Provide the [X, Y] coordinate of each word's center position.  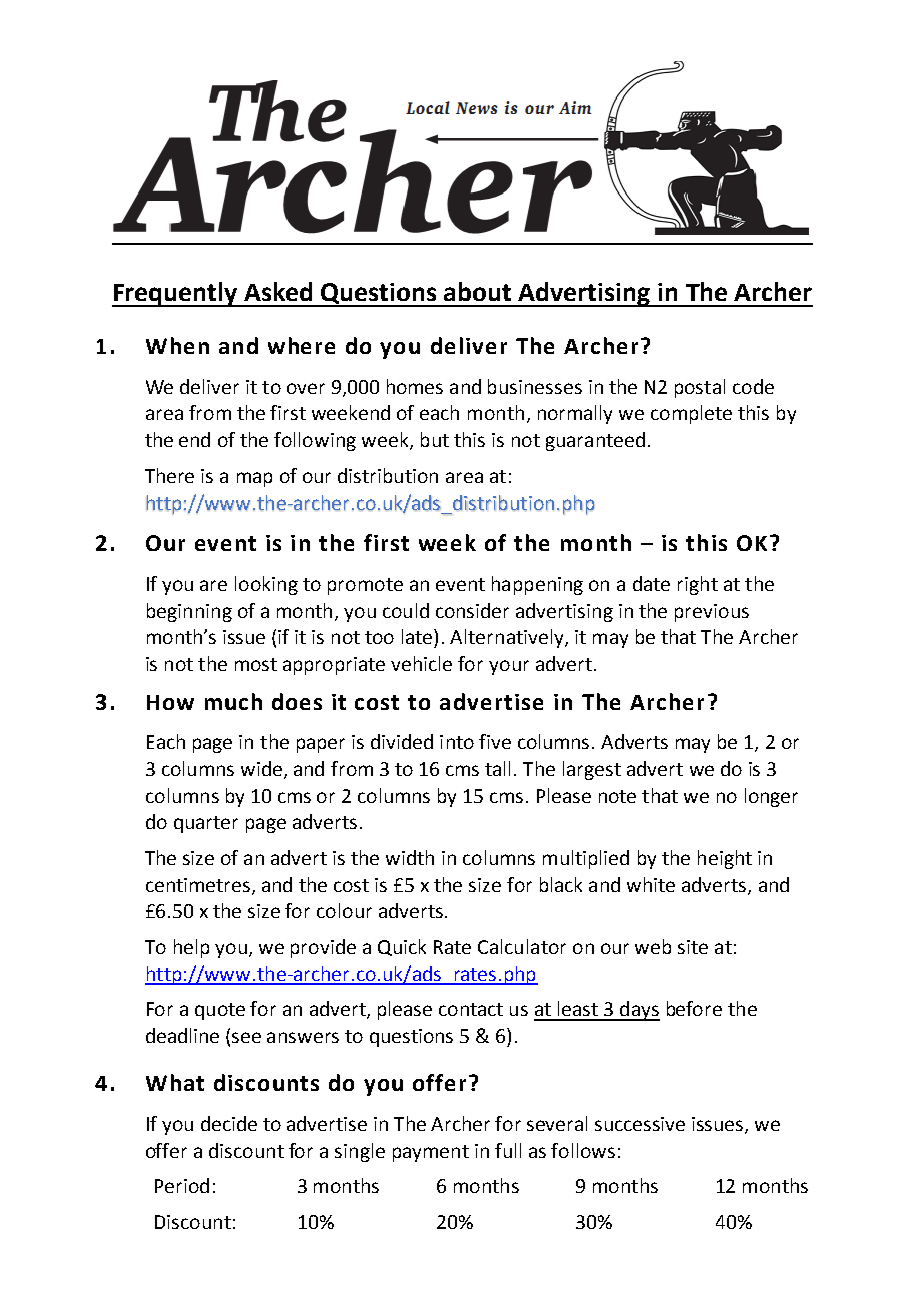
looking [266, 585]
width [410, 857]
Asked [278, 291]
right [698, 585]
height [725, 859]
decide [229, 1123]
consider [472, 610]
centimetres [198, 885]
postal [700, 388]
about [477, 291]
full [508, 1150]
